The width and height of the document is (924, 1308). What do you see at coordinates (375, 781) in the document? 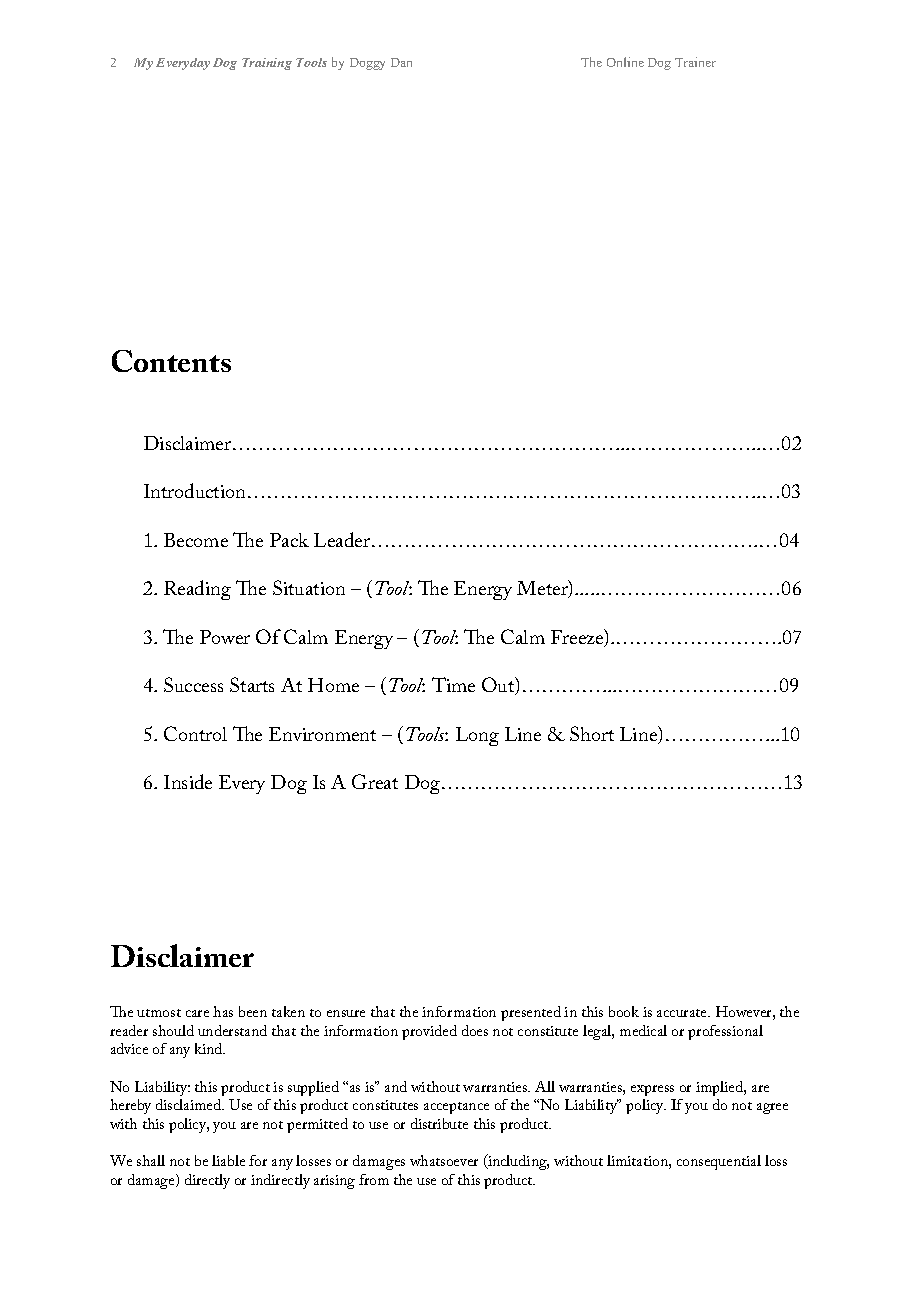
I see `Great` at bounding box center [375, 781].
